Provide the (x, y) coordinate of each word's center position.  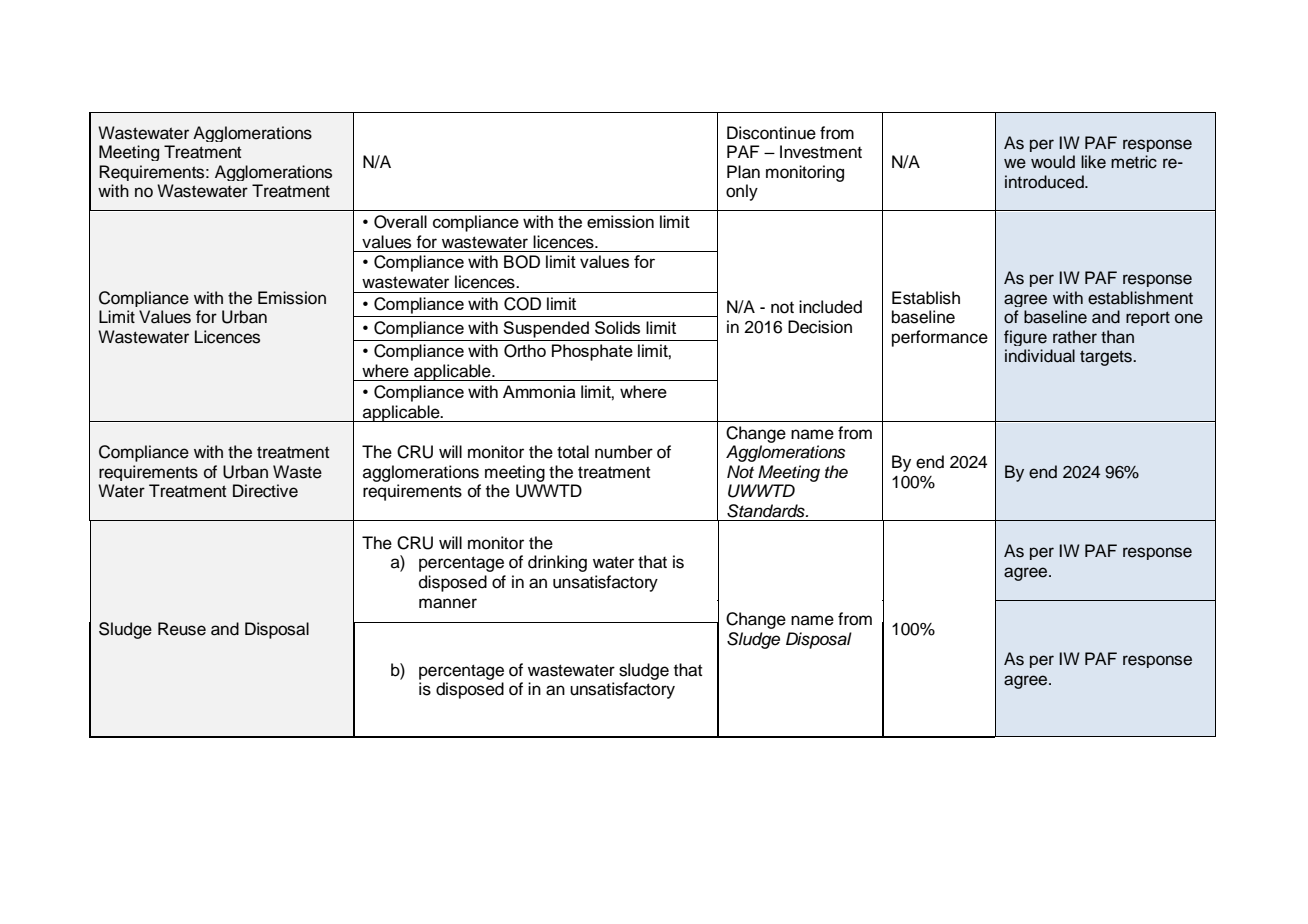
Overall (400, 222)
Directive (265, 491)
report (1148, 318)
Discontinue (771, 133)
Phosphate (592, 352)
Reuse (182, 629)
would (1053, 162)
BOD (522, 262)
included (830, 307)
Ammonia (539, 391)
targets (1107, 358)
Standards (767, 511)
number (624, 452)
